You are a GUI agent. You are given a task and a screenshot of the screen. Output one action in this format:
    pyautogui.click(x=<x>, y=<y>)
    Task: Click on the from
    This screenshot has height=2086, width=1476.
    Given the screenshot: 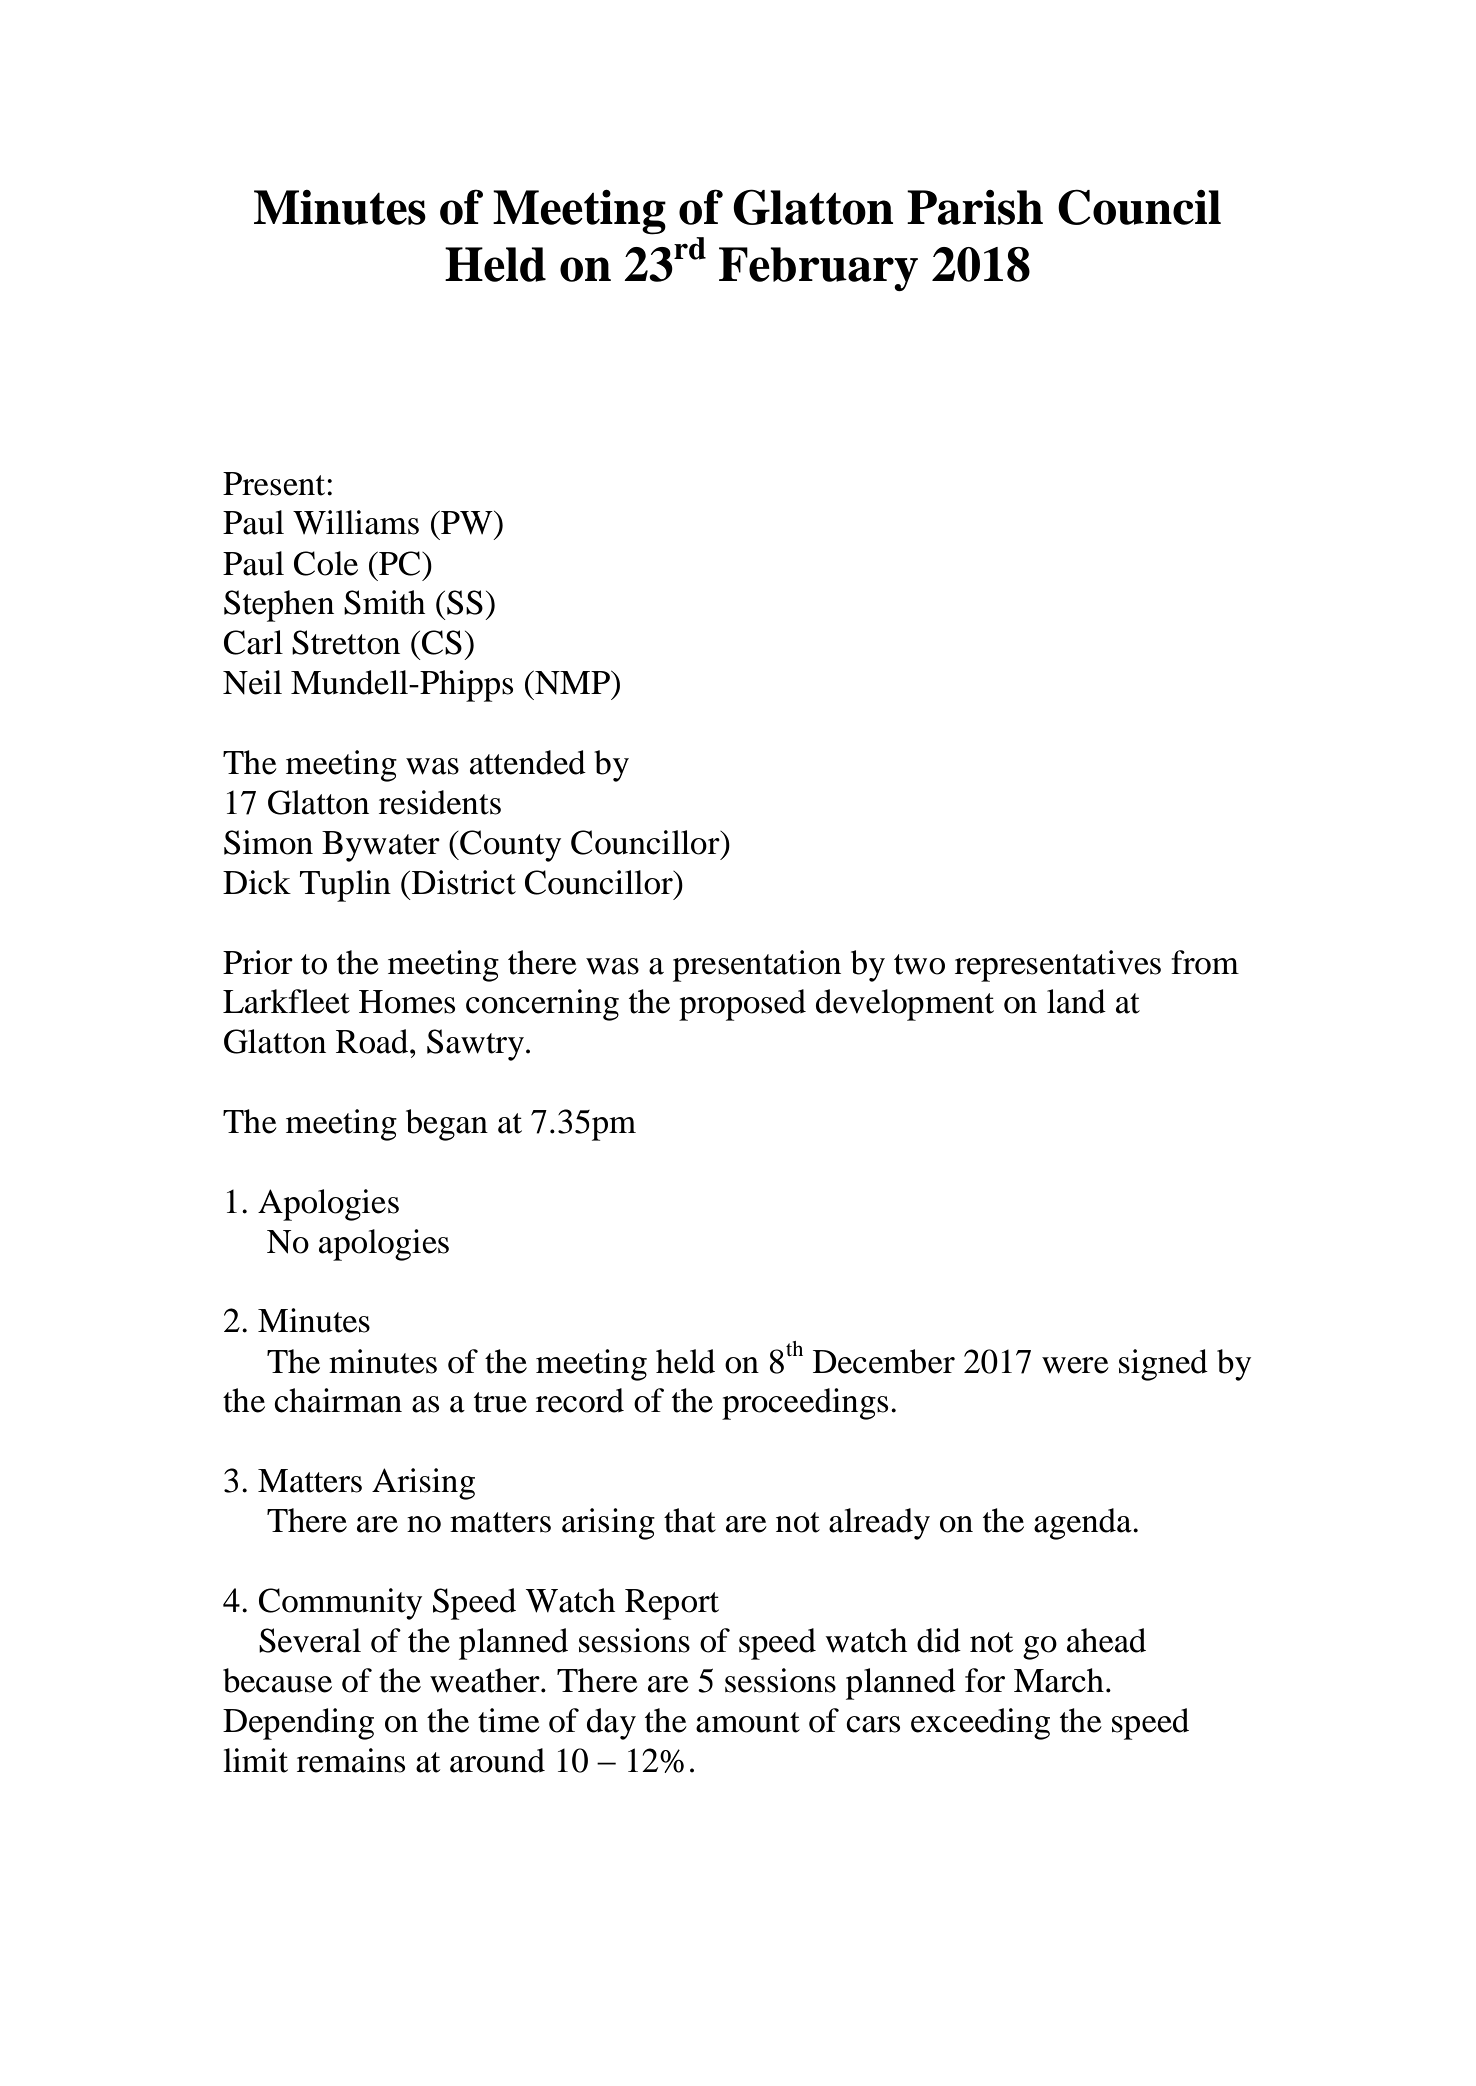 What is the action you would take?
    pyautogui.click(x=1205, y=962)
